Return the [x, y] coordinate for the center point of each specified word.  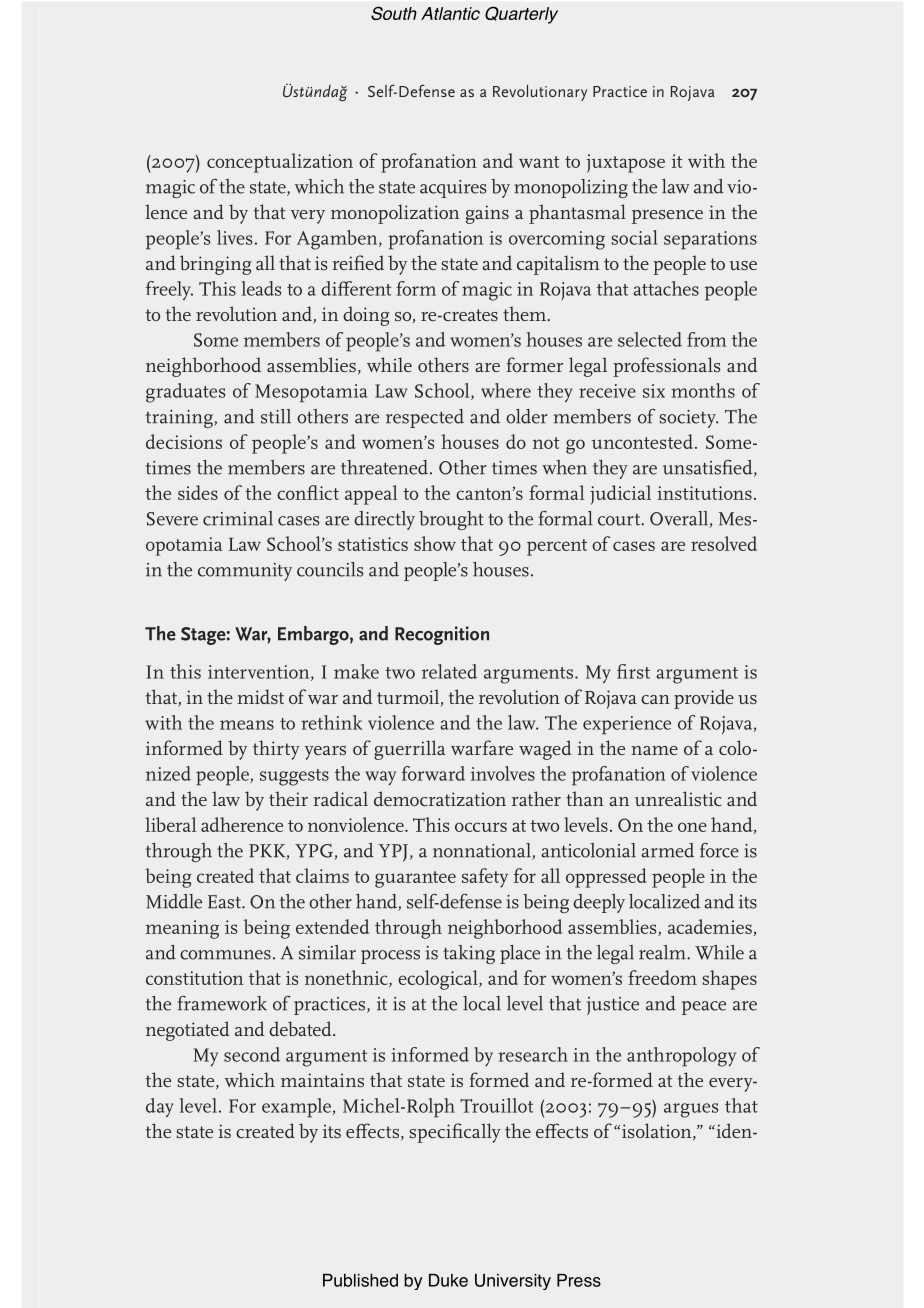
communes [225, 955]
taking [469, 954]
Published [360, 1280]
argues [691, 1110]
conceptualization [280, 163]
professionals [667, 367]
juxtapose [626, 163]
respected [425, 418]
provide [704, 699]
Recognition [442, 635]
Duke [448, 1280]
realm [663, 952]
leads [261, 288]
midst [260, 696]
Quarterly [521, 15]
